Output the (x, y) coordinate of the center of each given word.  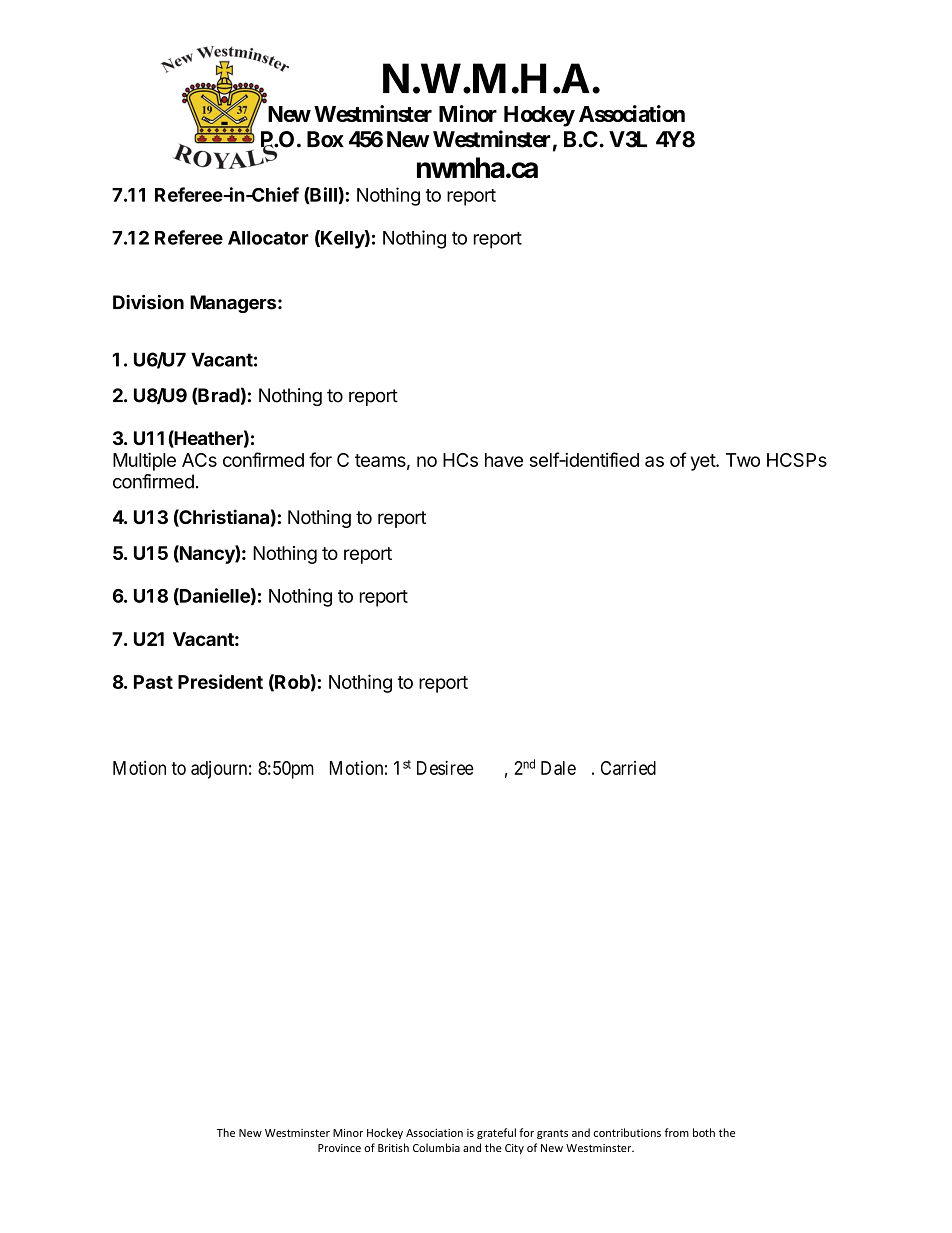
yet (704, 462)
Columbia (436, 1147)
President (220, 681)
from (676, 1132)
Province (339, 1148)
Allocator (268, 238)
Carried (628, 768)
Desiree (445, 767)
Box (325, 139)
